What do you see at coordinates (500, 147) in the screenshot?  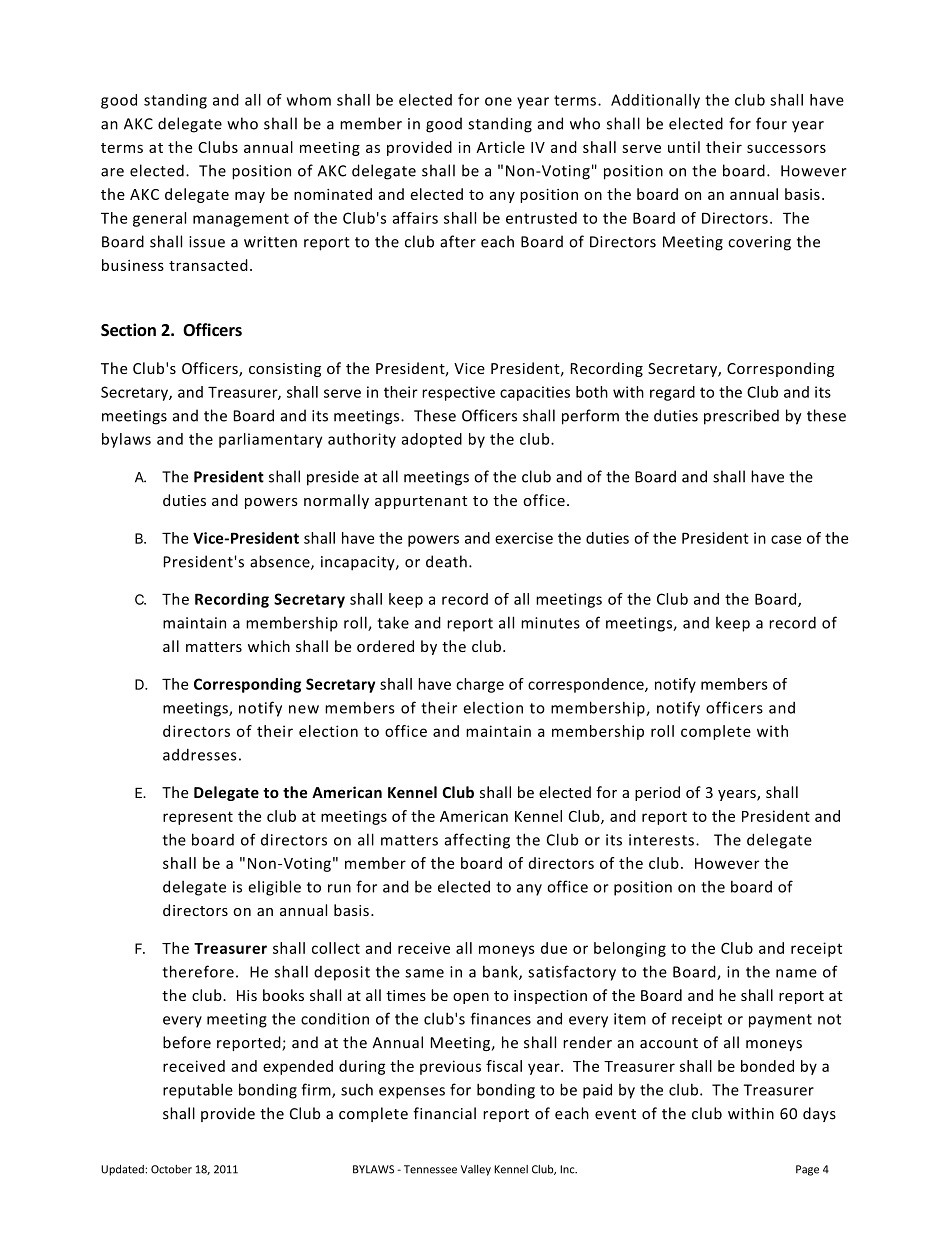 I see `Article` at bounding box center [500, 147].
